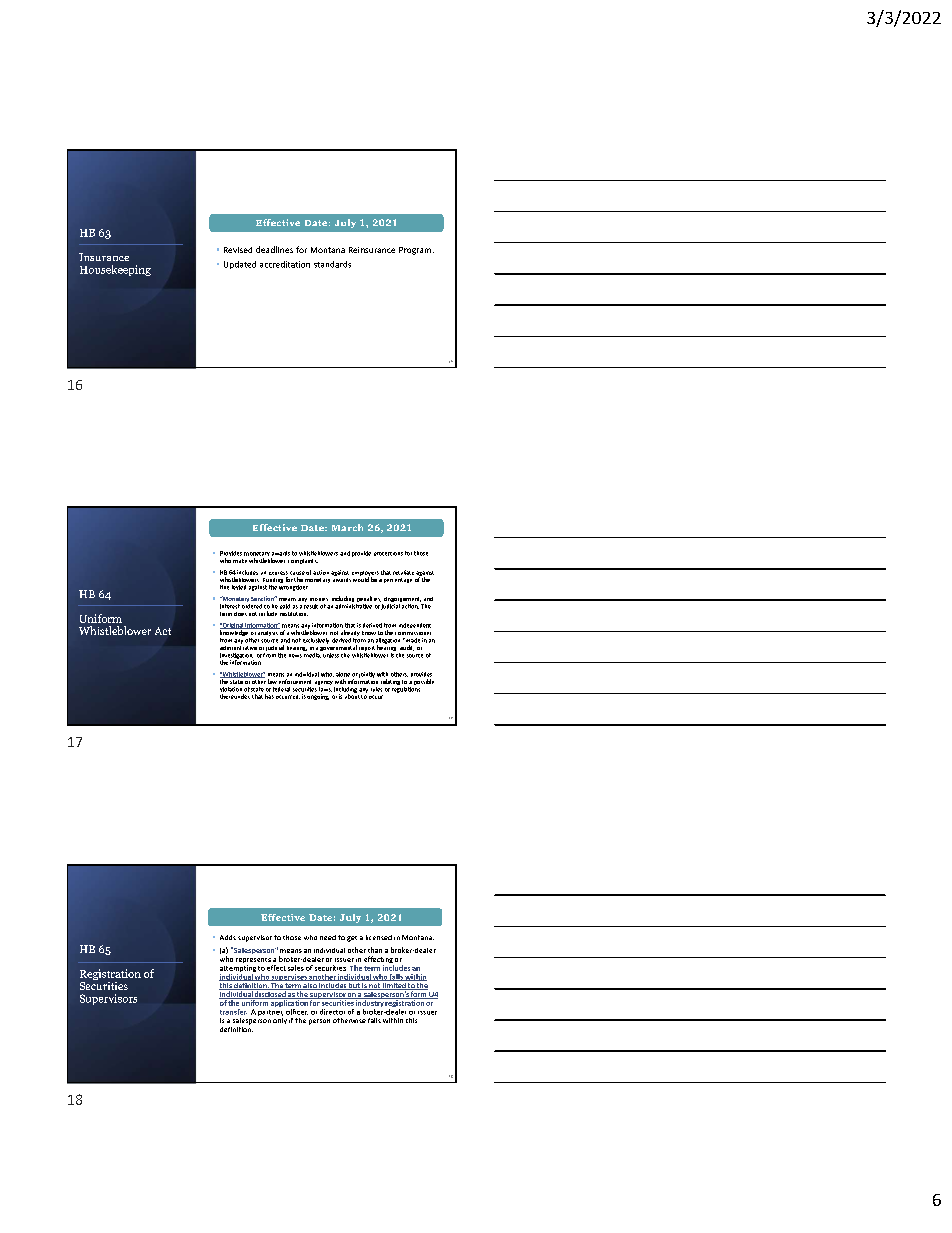 The image size is (952, 1233). I want to click on Sanction, so click(263, 598).
